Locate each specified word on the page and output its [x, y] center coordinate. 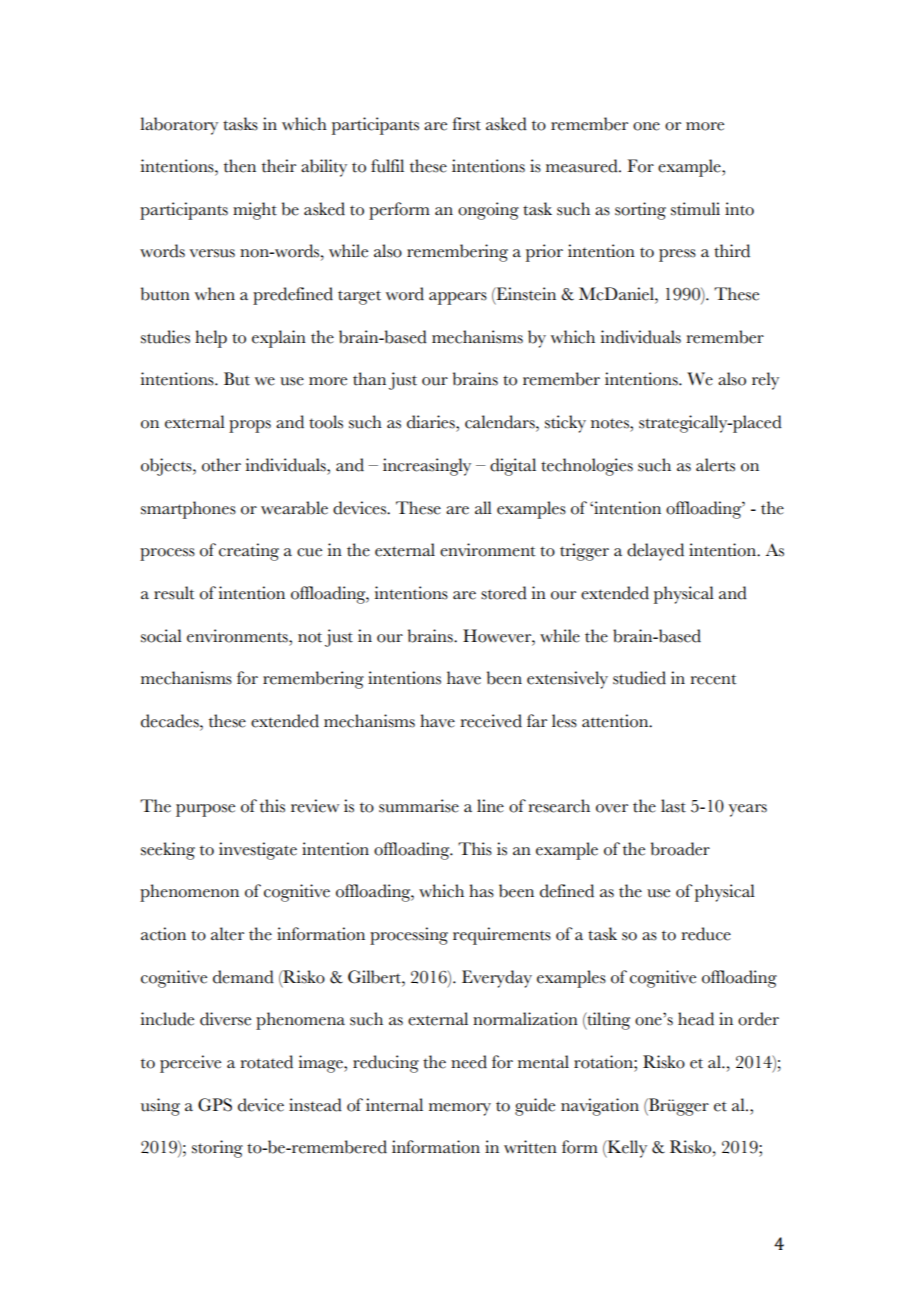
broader [680, 849]
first [466, 124]
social [161, 636]
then [240, 166]
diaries [432, 422]
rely [765, 381]
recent [713, 679]
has [481, 891]
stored [504, 593]
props [250, 426]
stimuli [695, 209]
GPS [215, 1105]
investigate [258, 851]
